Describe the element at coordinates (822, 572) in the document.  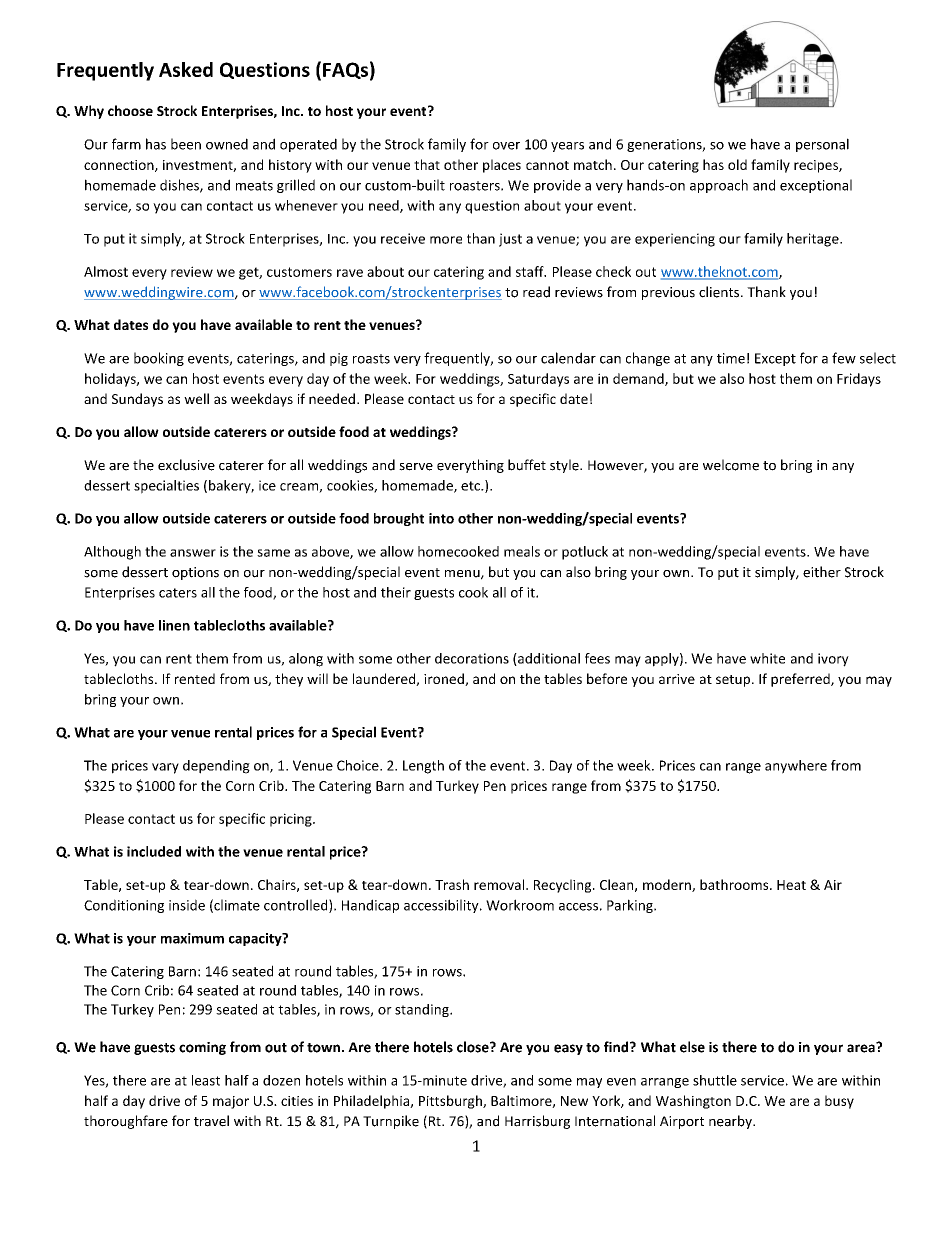
I see `either` at that location.
